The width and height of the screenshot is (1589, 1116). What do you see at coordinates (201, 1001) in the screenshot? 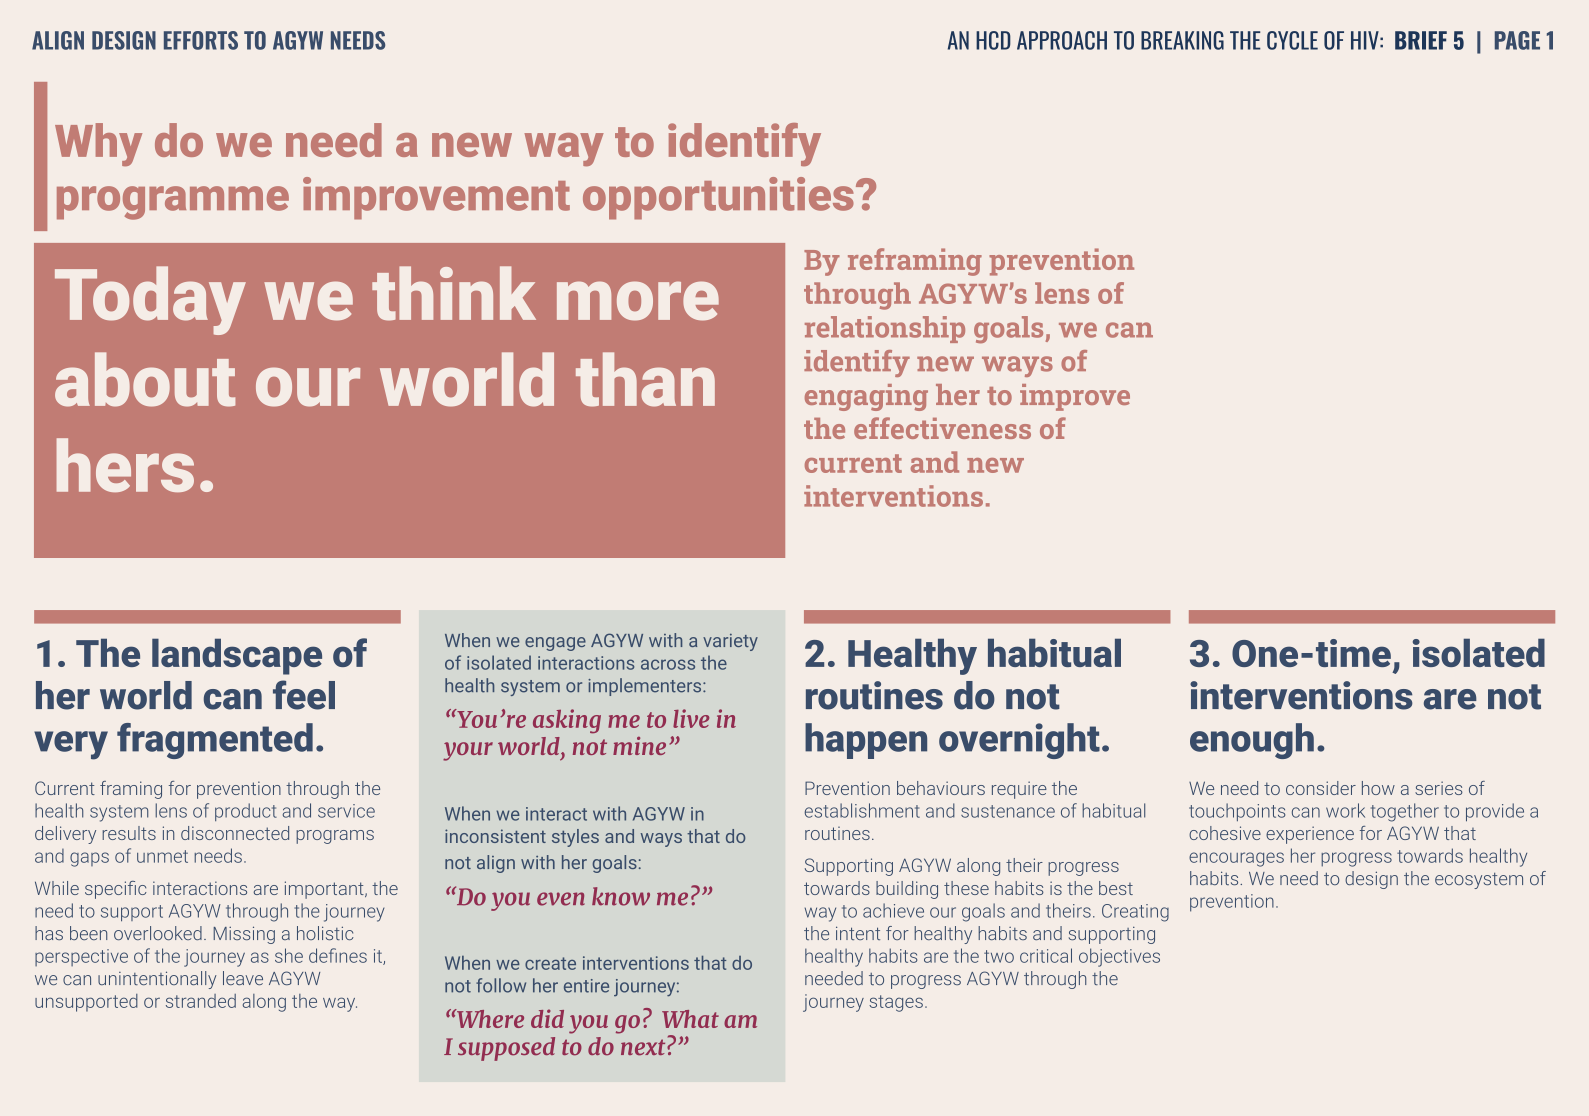
I see `stranded` at bounding box center [201, 1001].
